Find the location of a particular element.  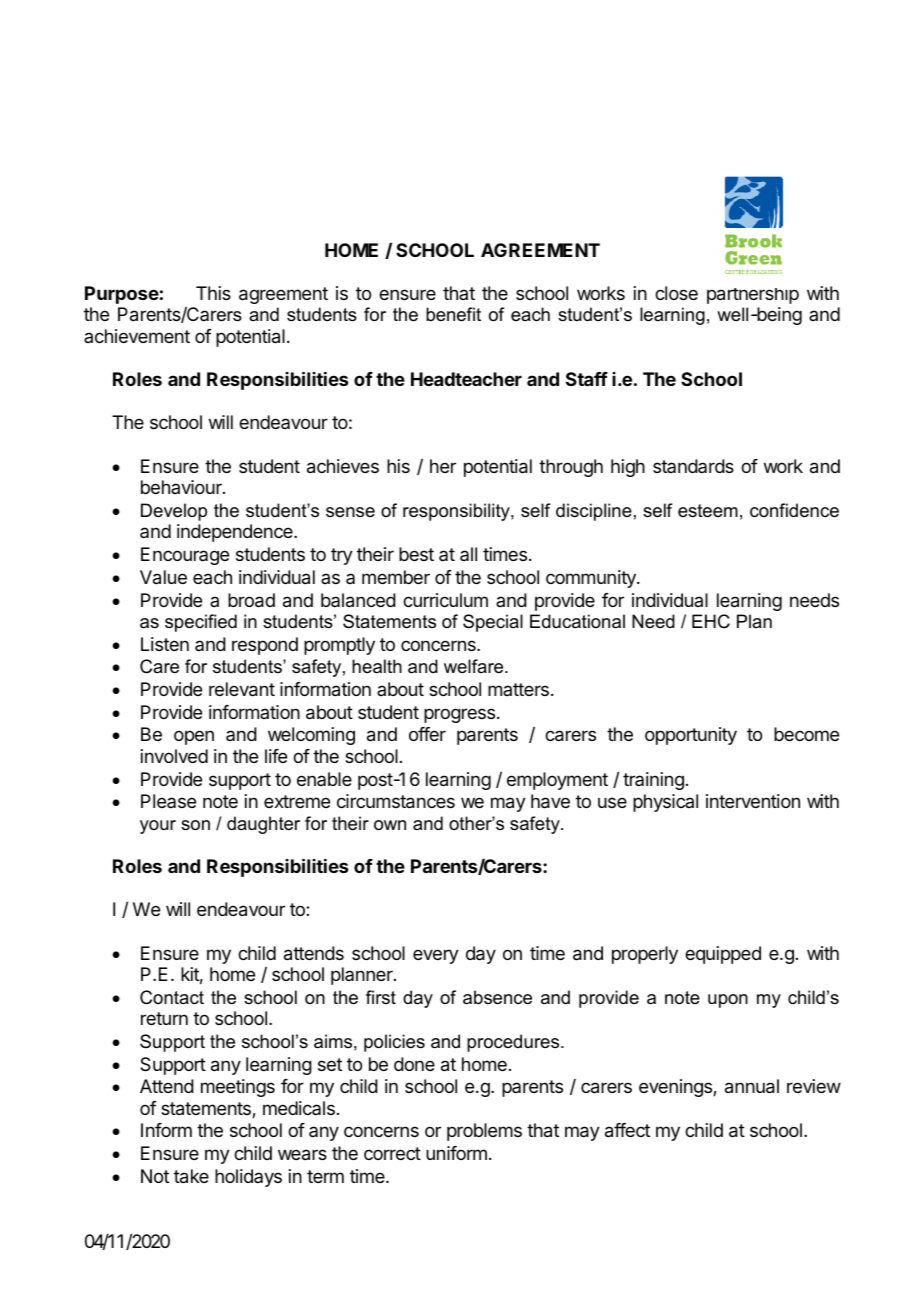

equipped is located at coordinates (723, 955).
